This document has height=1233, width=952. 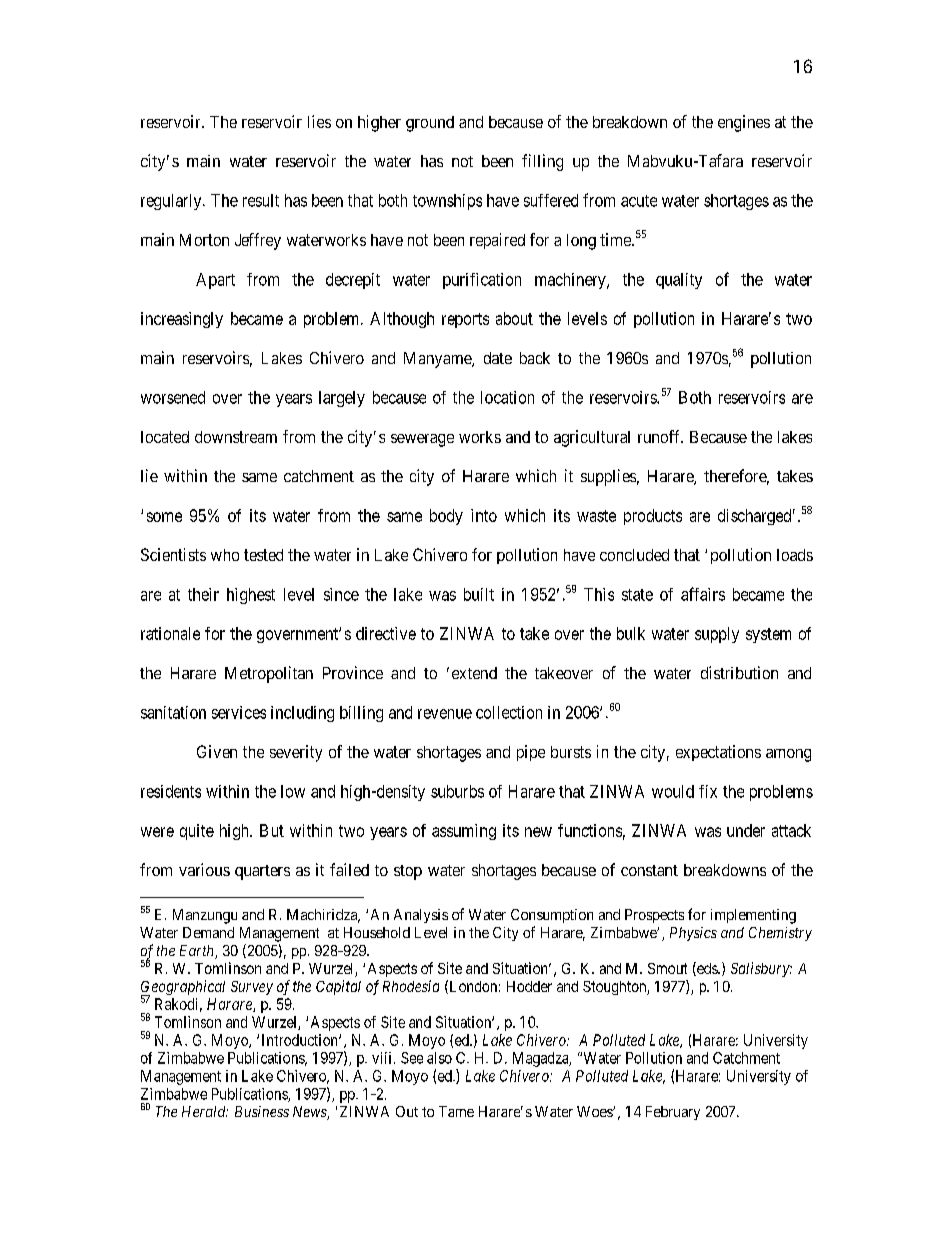 What do you see at coordinates (744, 123) in the document?
I see `engines` at bounding box center [744, 123].
